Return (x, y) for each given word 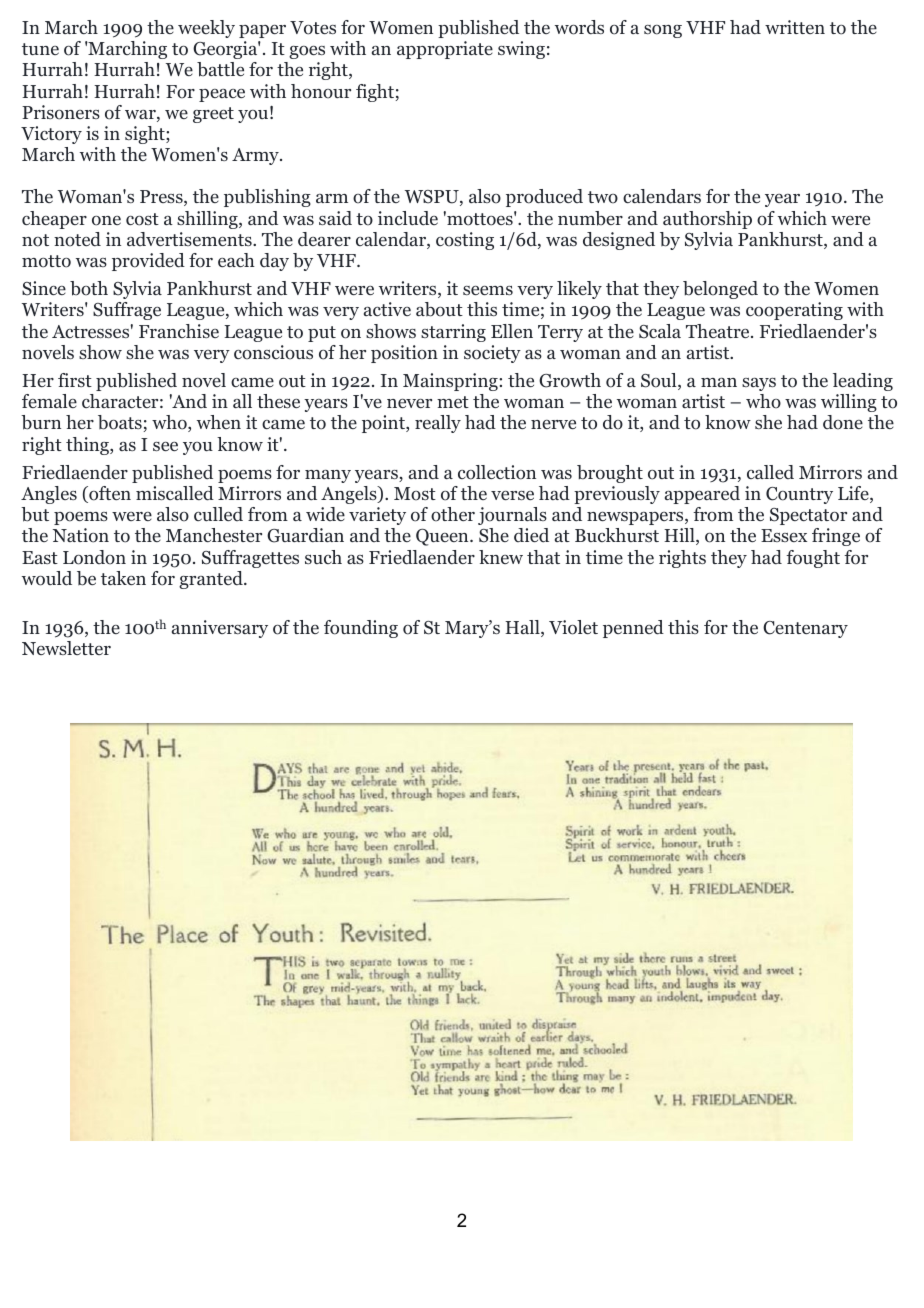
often (109, 494)
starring (453, 333)
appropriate (445, 50)
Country (799, 495)
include (408, 218)
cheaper (54, 220)
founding (361, 629)
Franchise (179, 331)
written (795, 27)
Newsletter (66, 648)
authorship (707, 220)
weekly (206, 29)
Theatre (719, 331)
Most (415, 494)
